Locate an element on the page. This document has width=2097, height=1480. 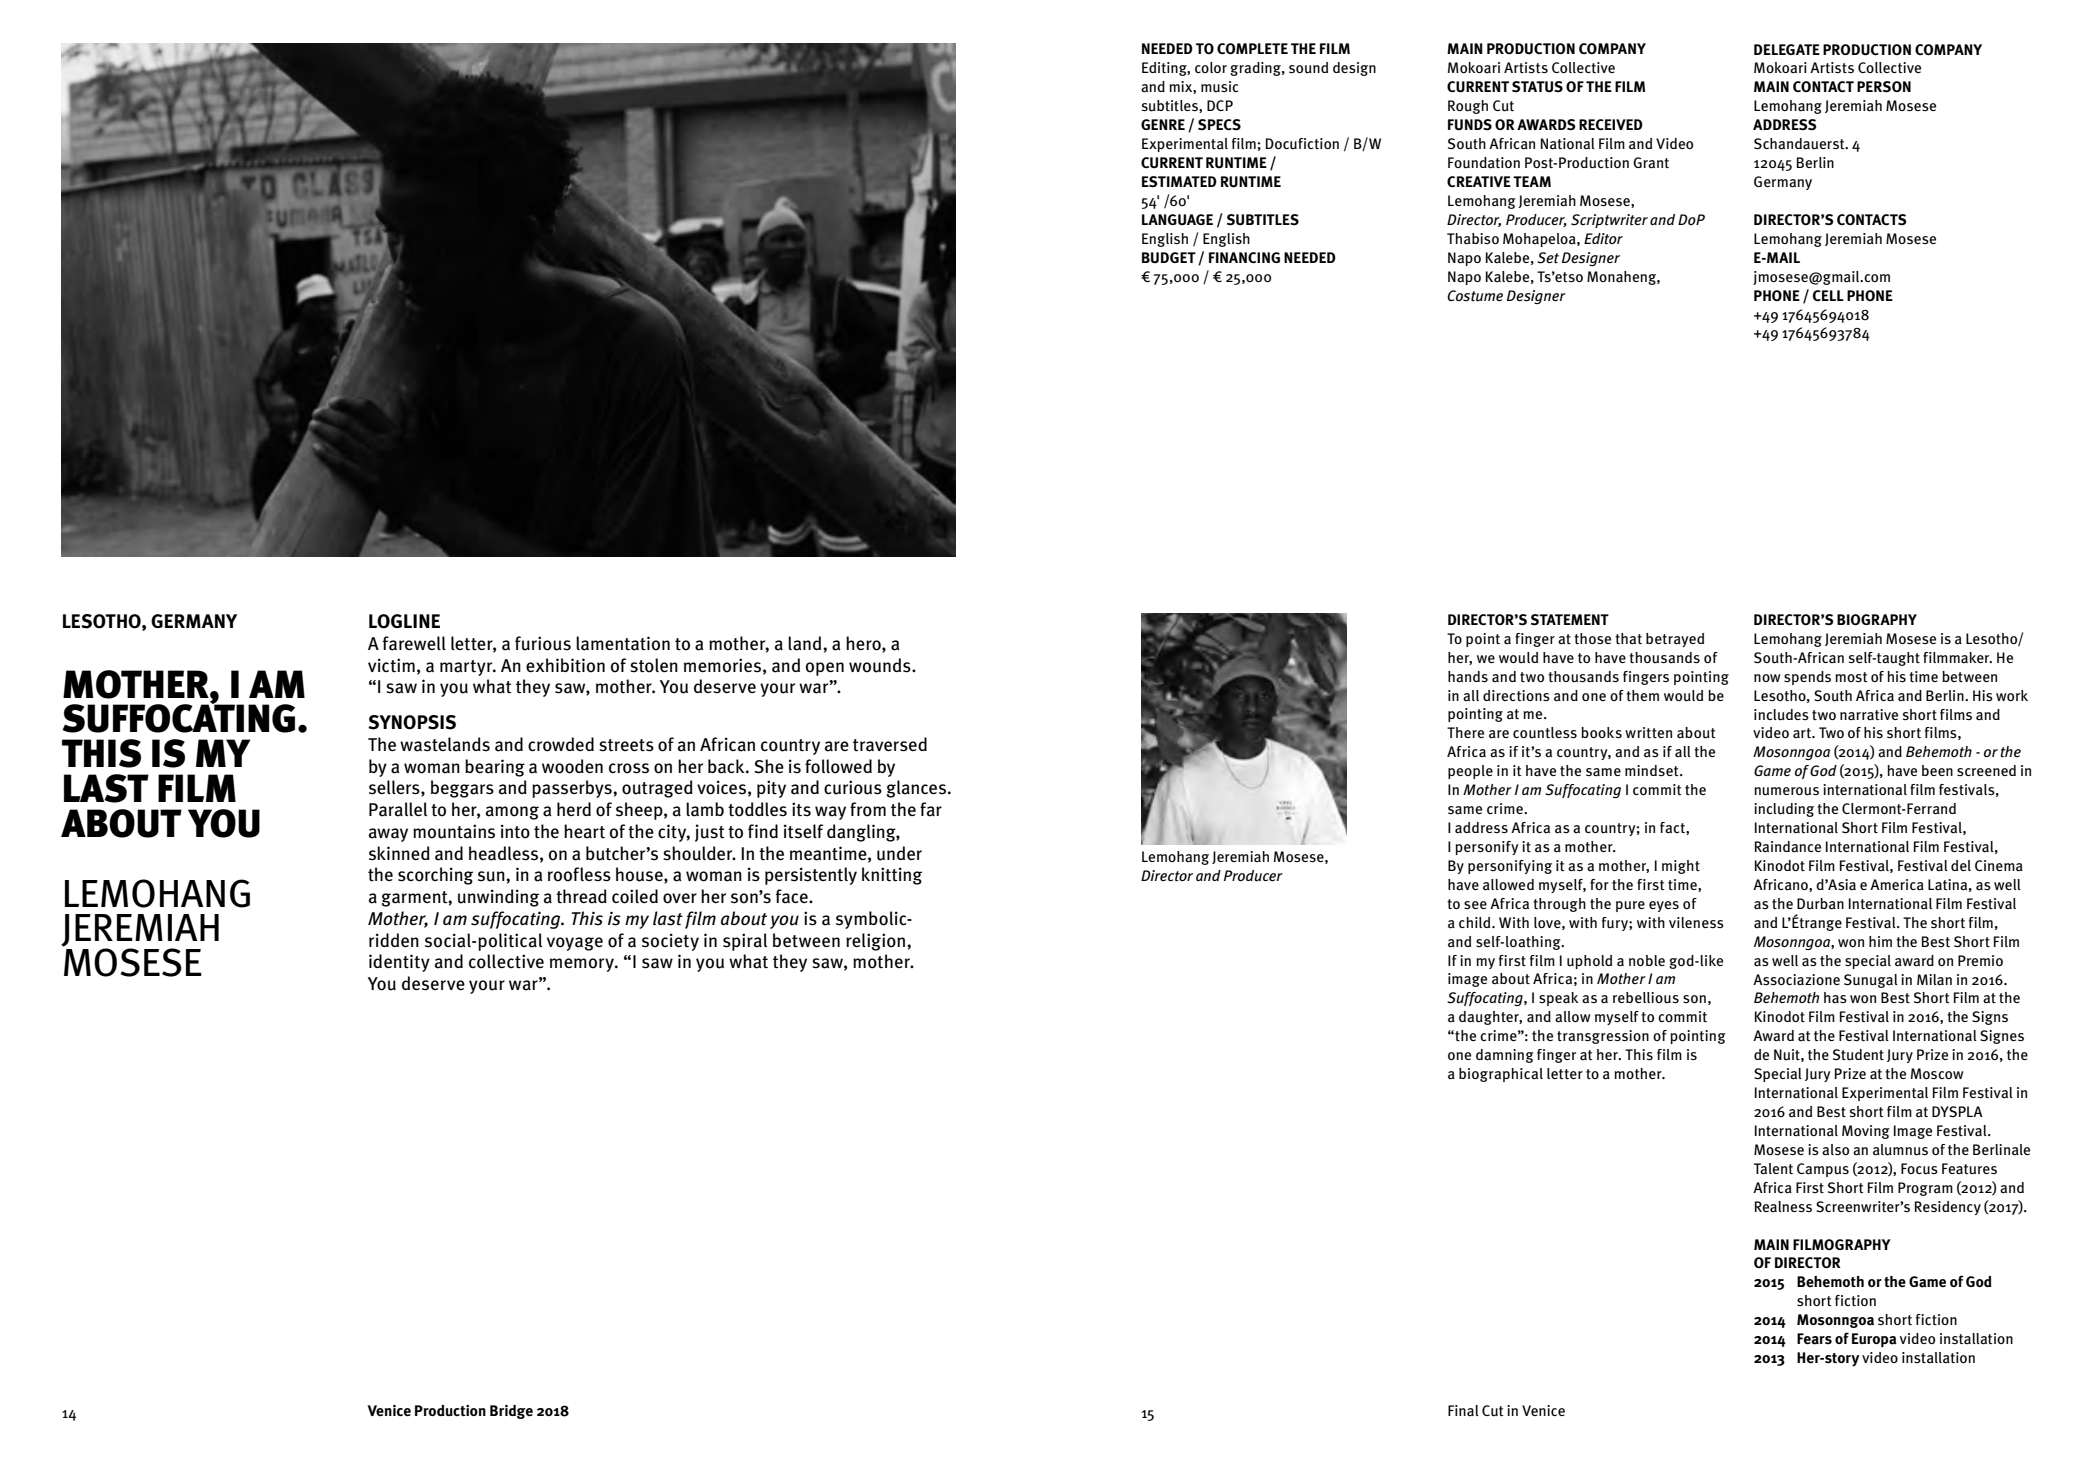
biographical is located at coordinates (1501, 1075).
